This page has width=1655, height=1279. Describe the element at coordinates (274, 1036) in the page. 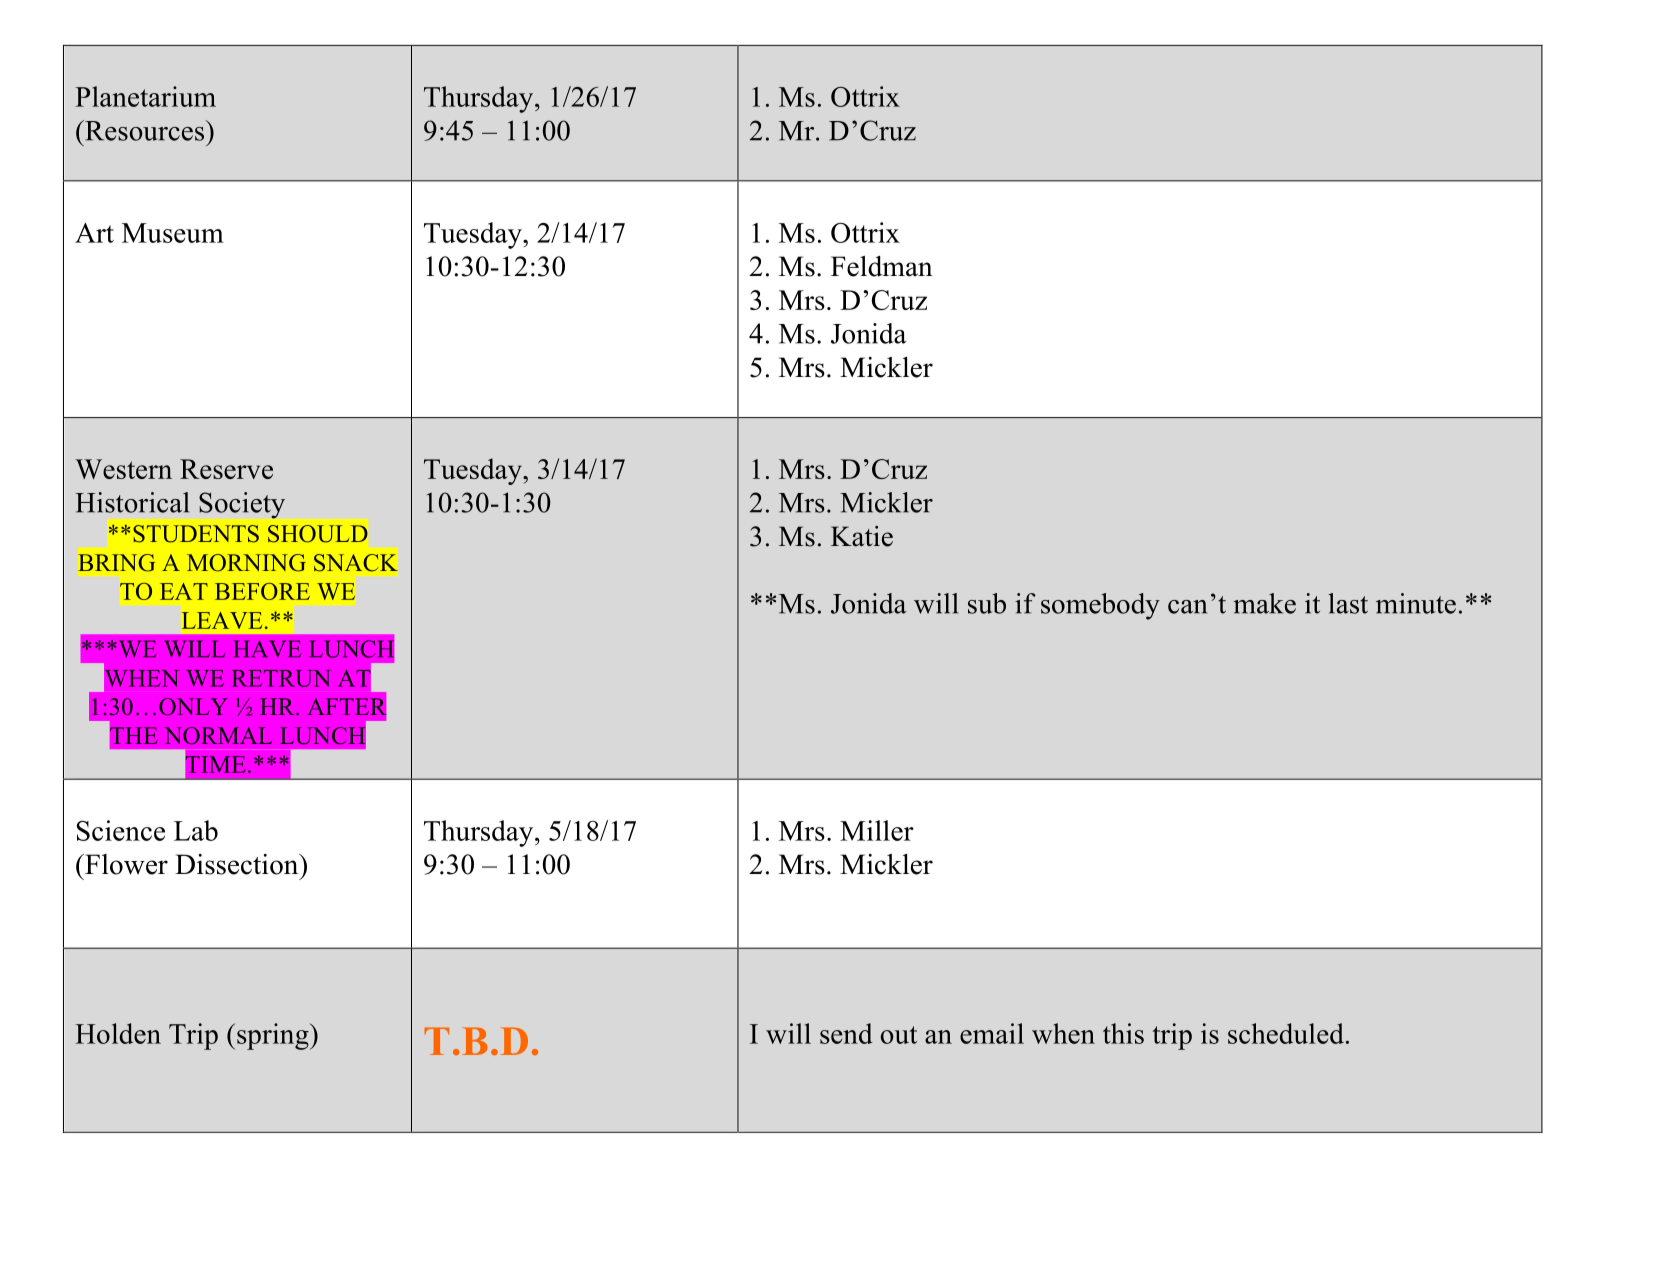

I see `spring` at that location.
